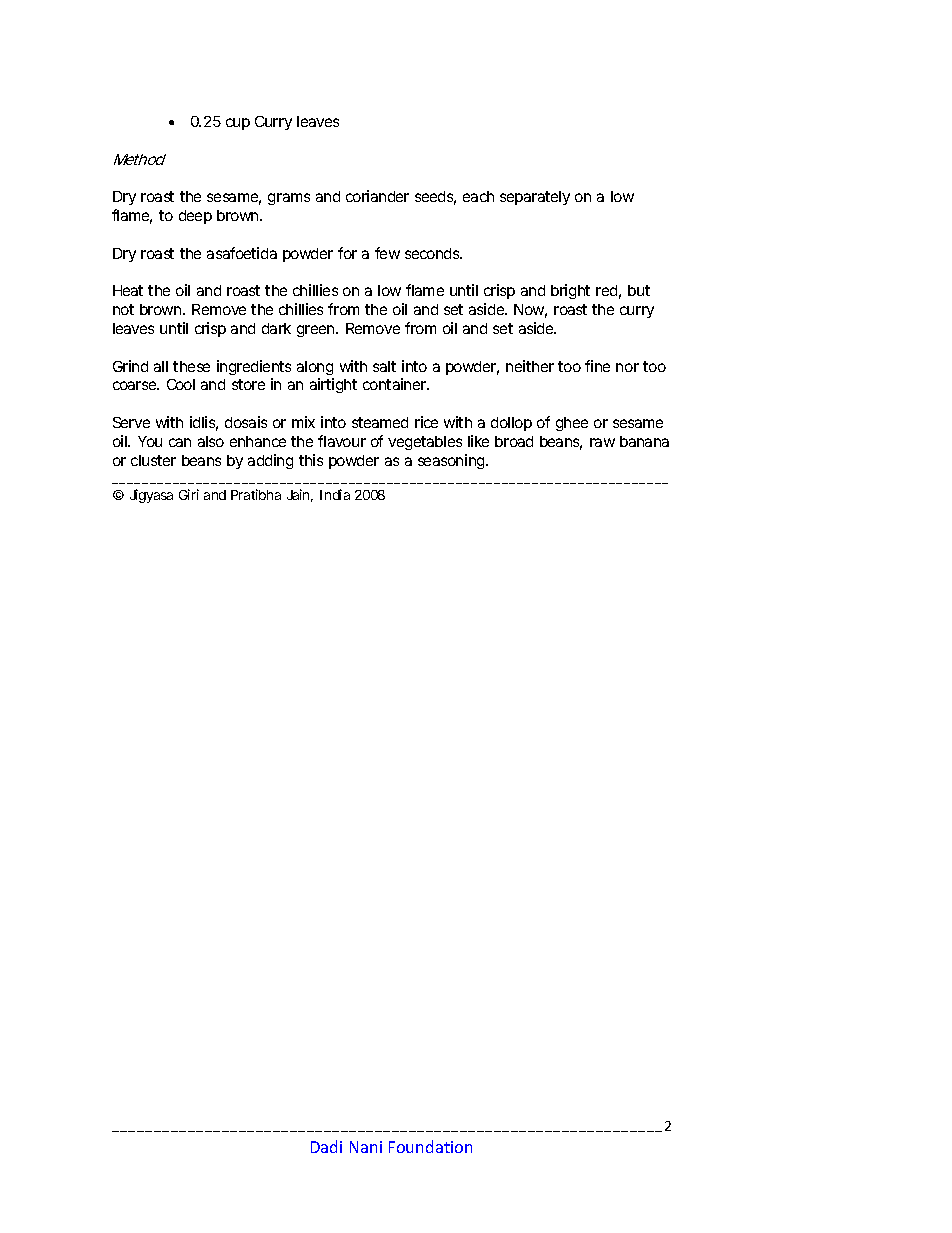 This image has width=952, height=1233. I want to click on coriander, so click(377, 196).
